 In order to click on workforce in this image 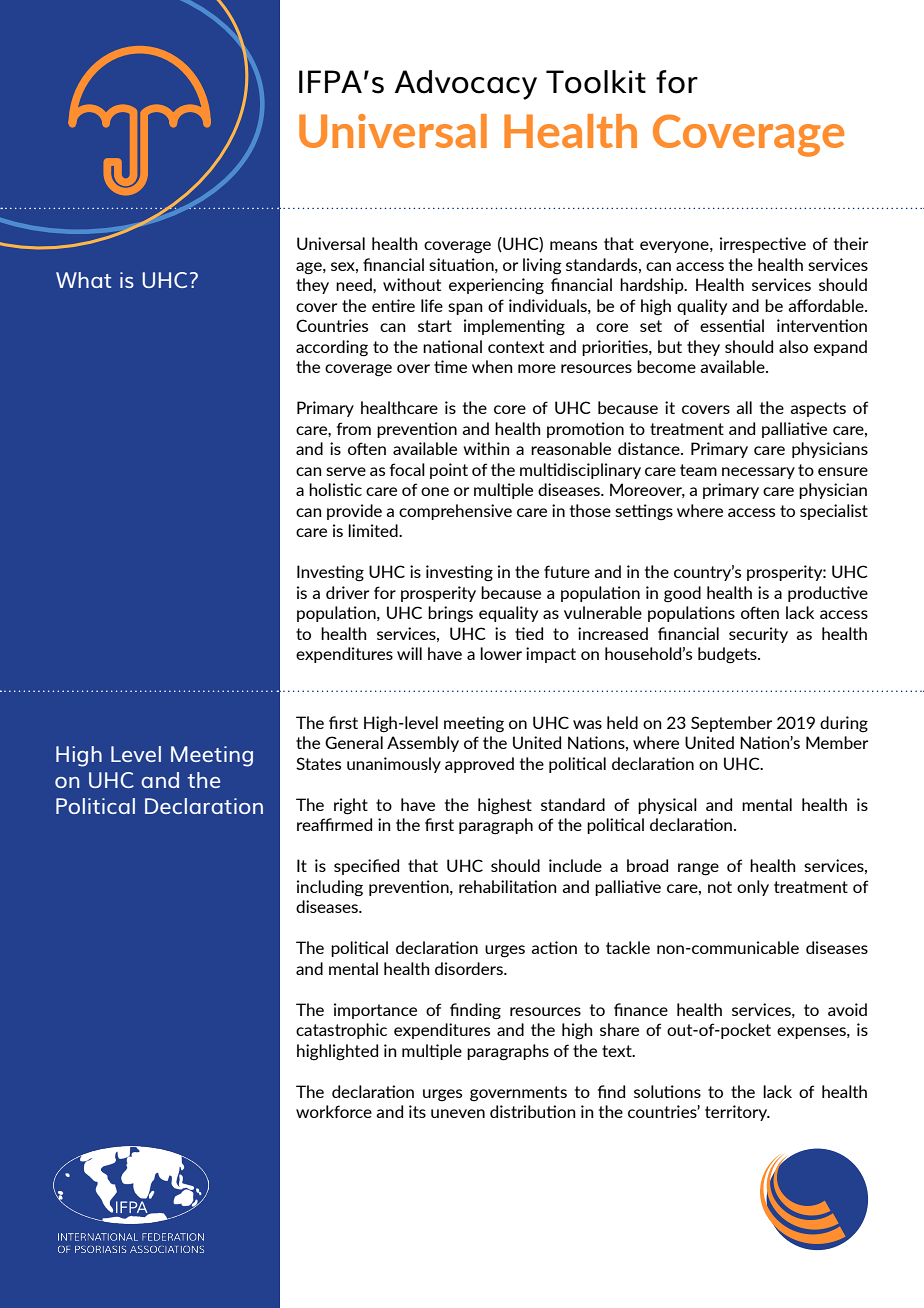, I will do `click(334, 1111)`.
